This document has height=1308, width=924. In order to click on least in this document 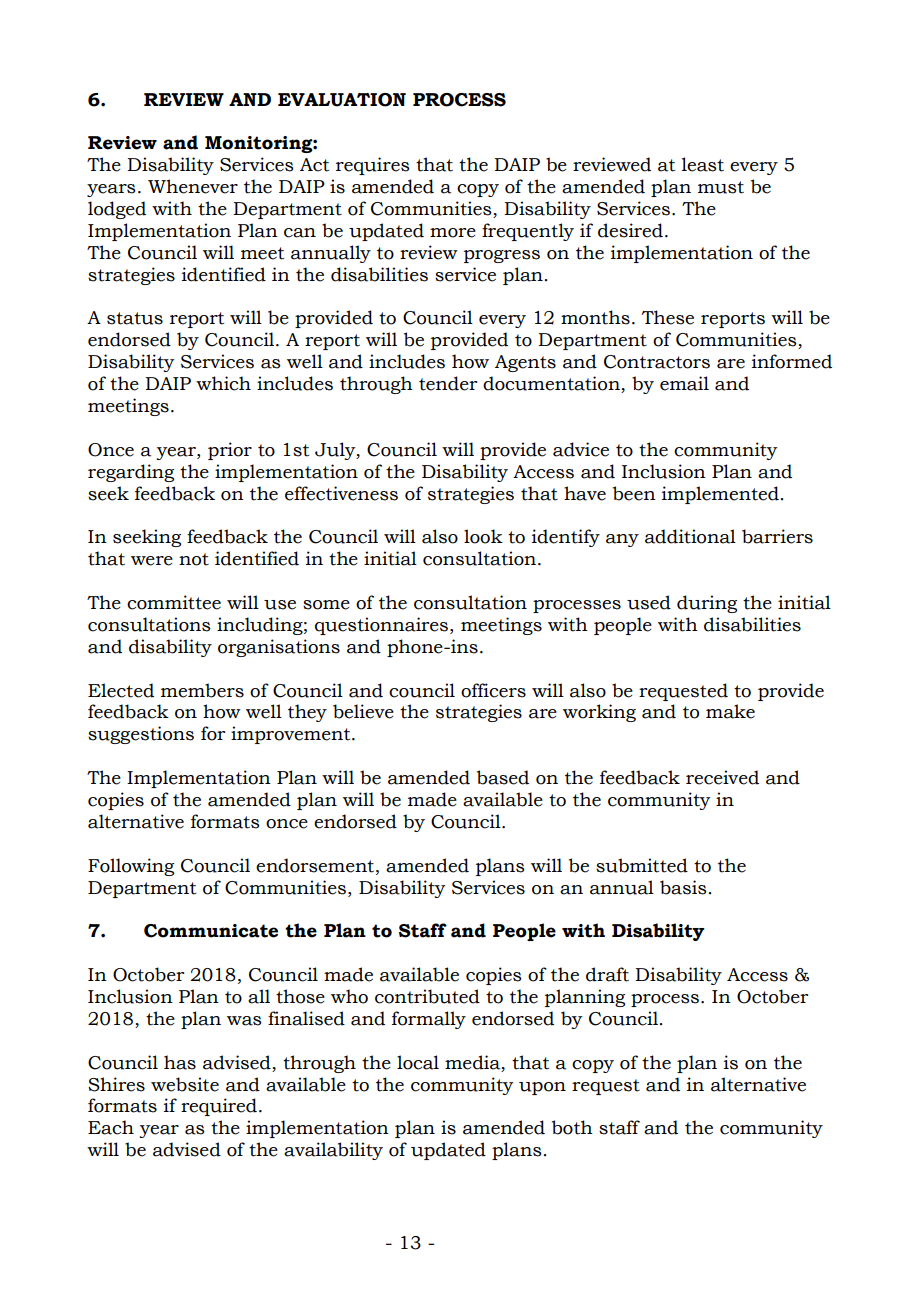, I will do `click(703, 164)`.
